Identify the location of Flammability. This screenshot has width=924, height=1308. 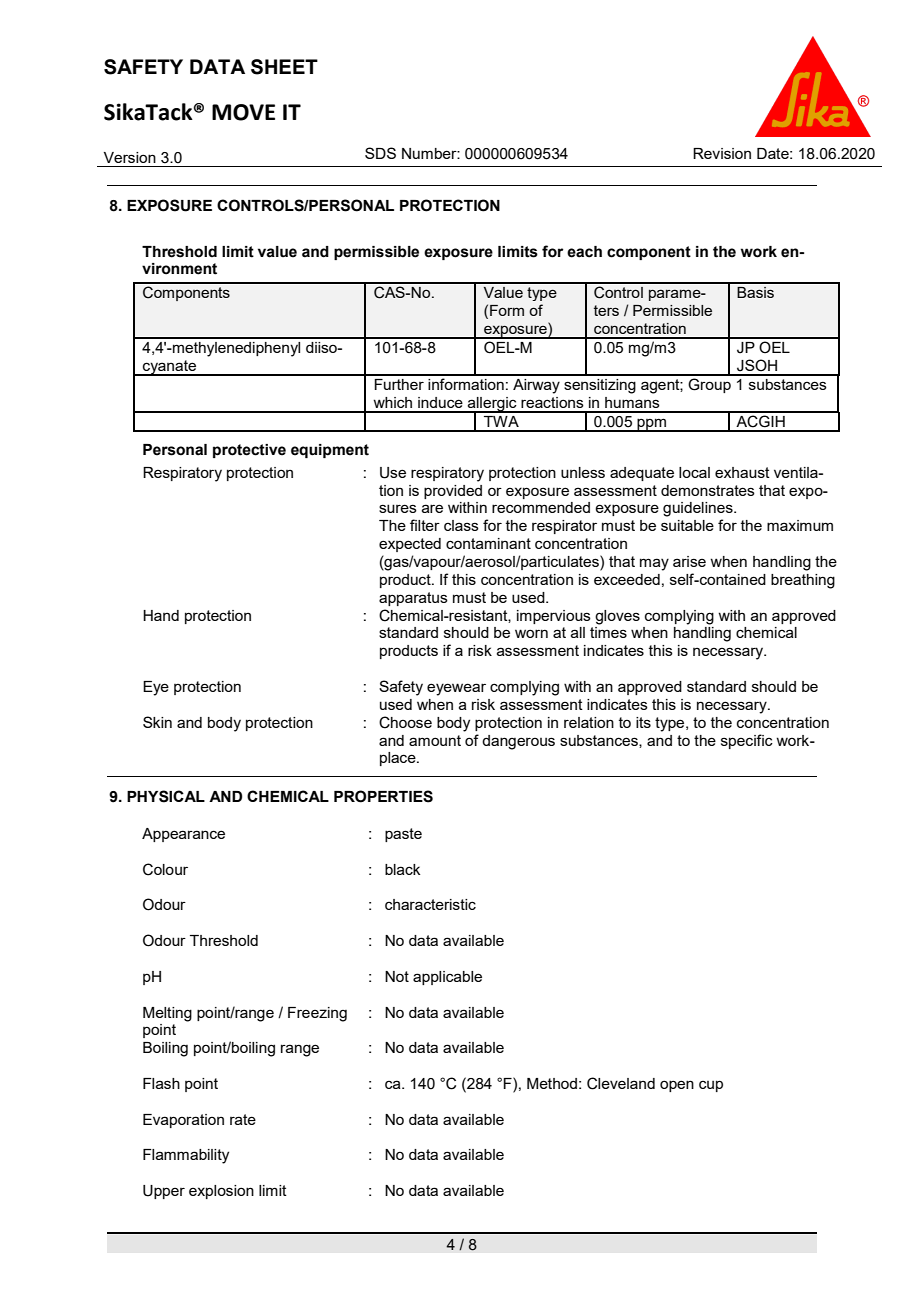
(186, 1156).
